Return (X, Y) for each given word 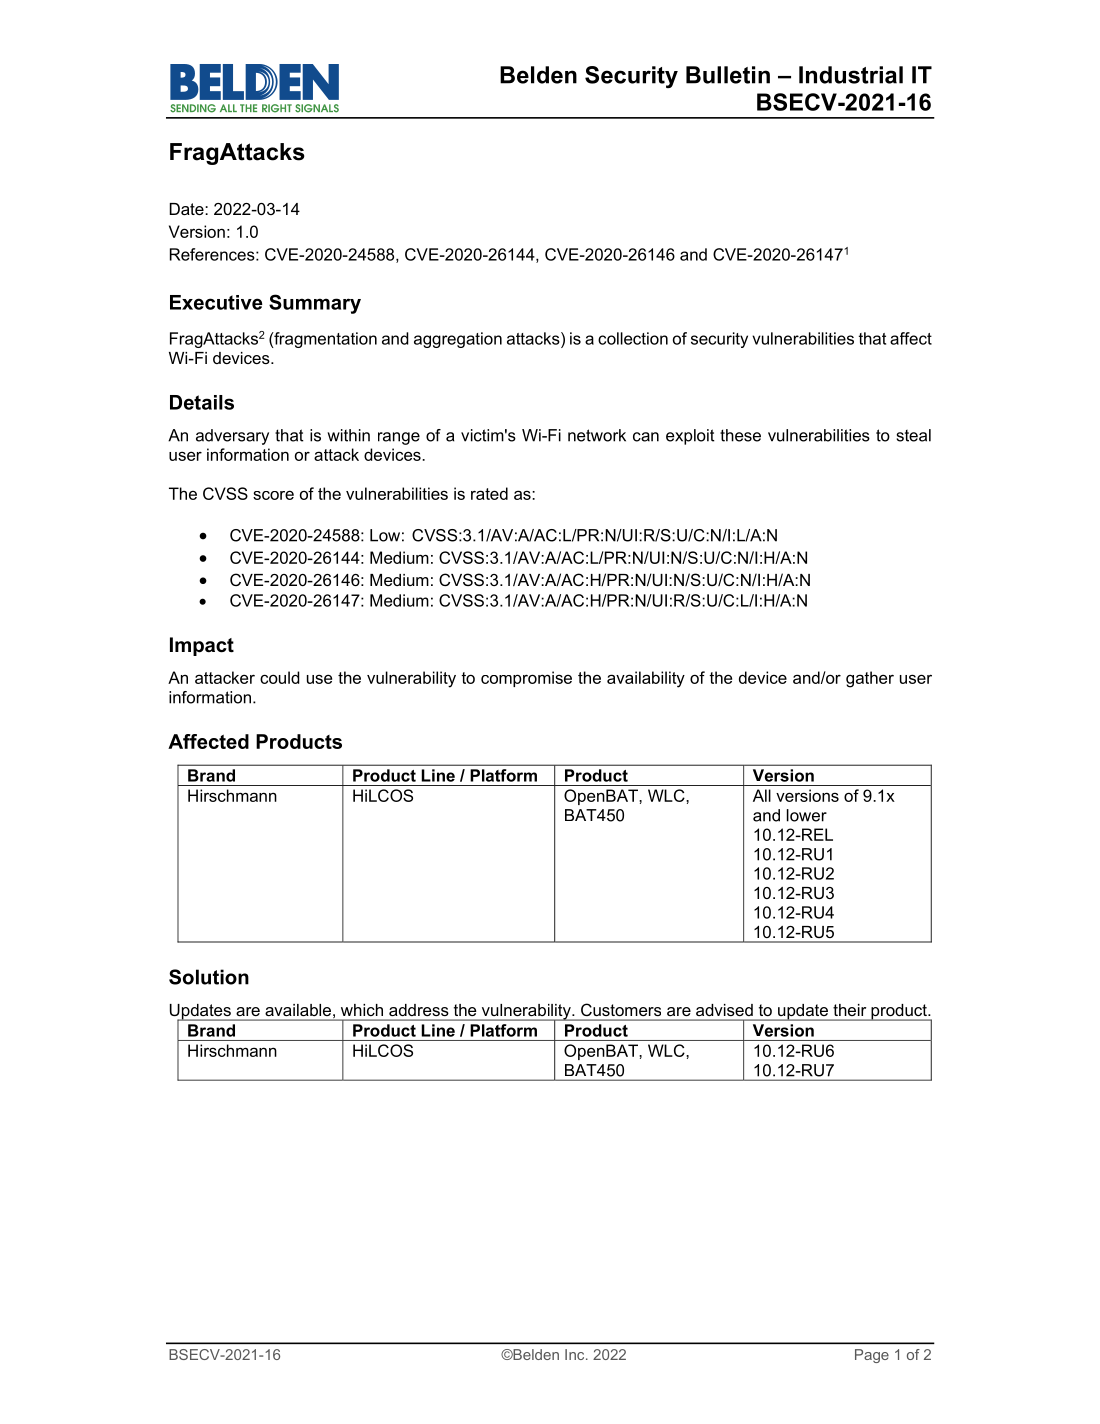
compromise (526, 679)
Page (872, 1356)
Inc (576, 1354)
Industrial (851, 75)
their (849, 1010)
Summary (315, 304)
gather (870, 679)
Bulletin (728, 75)
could (280, 677)
